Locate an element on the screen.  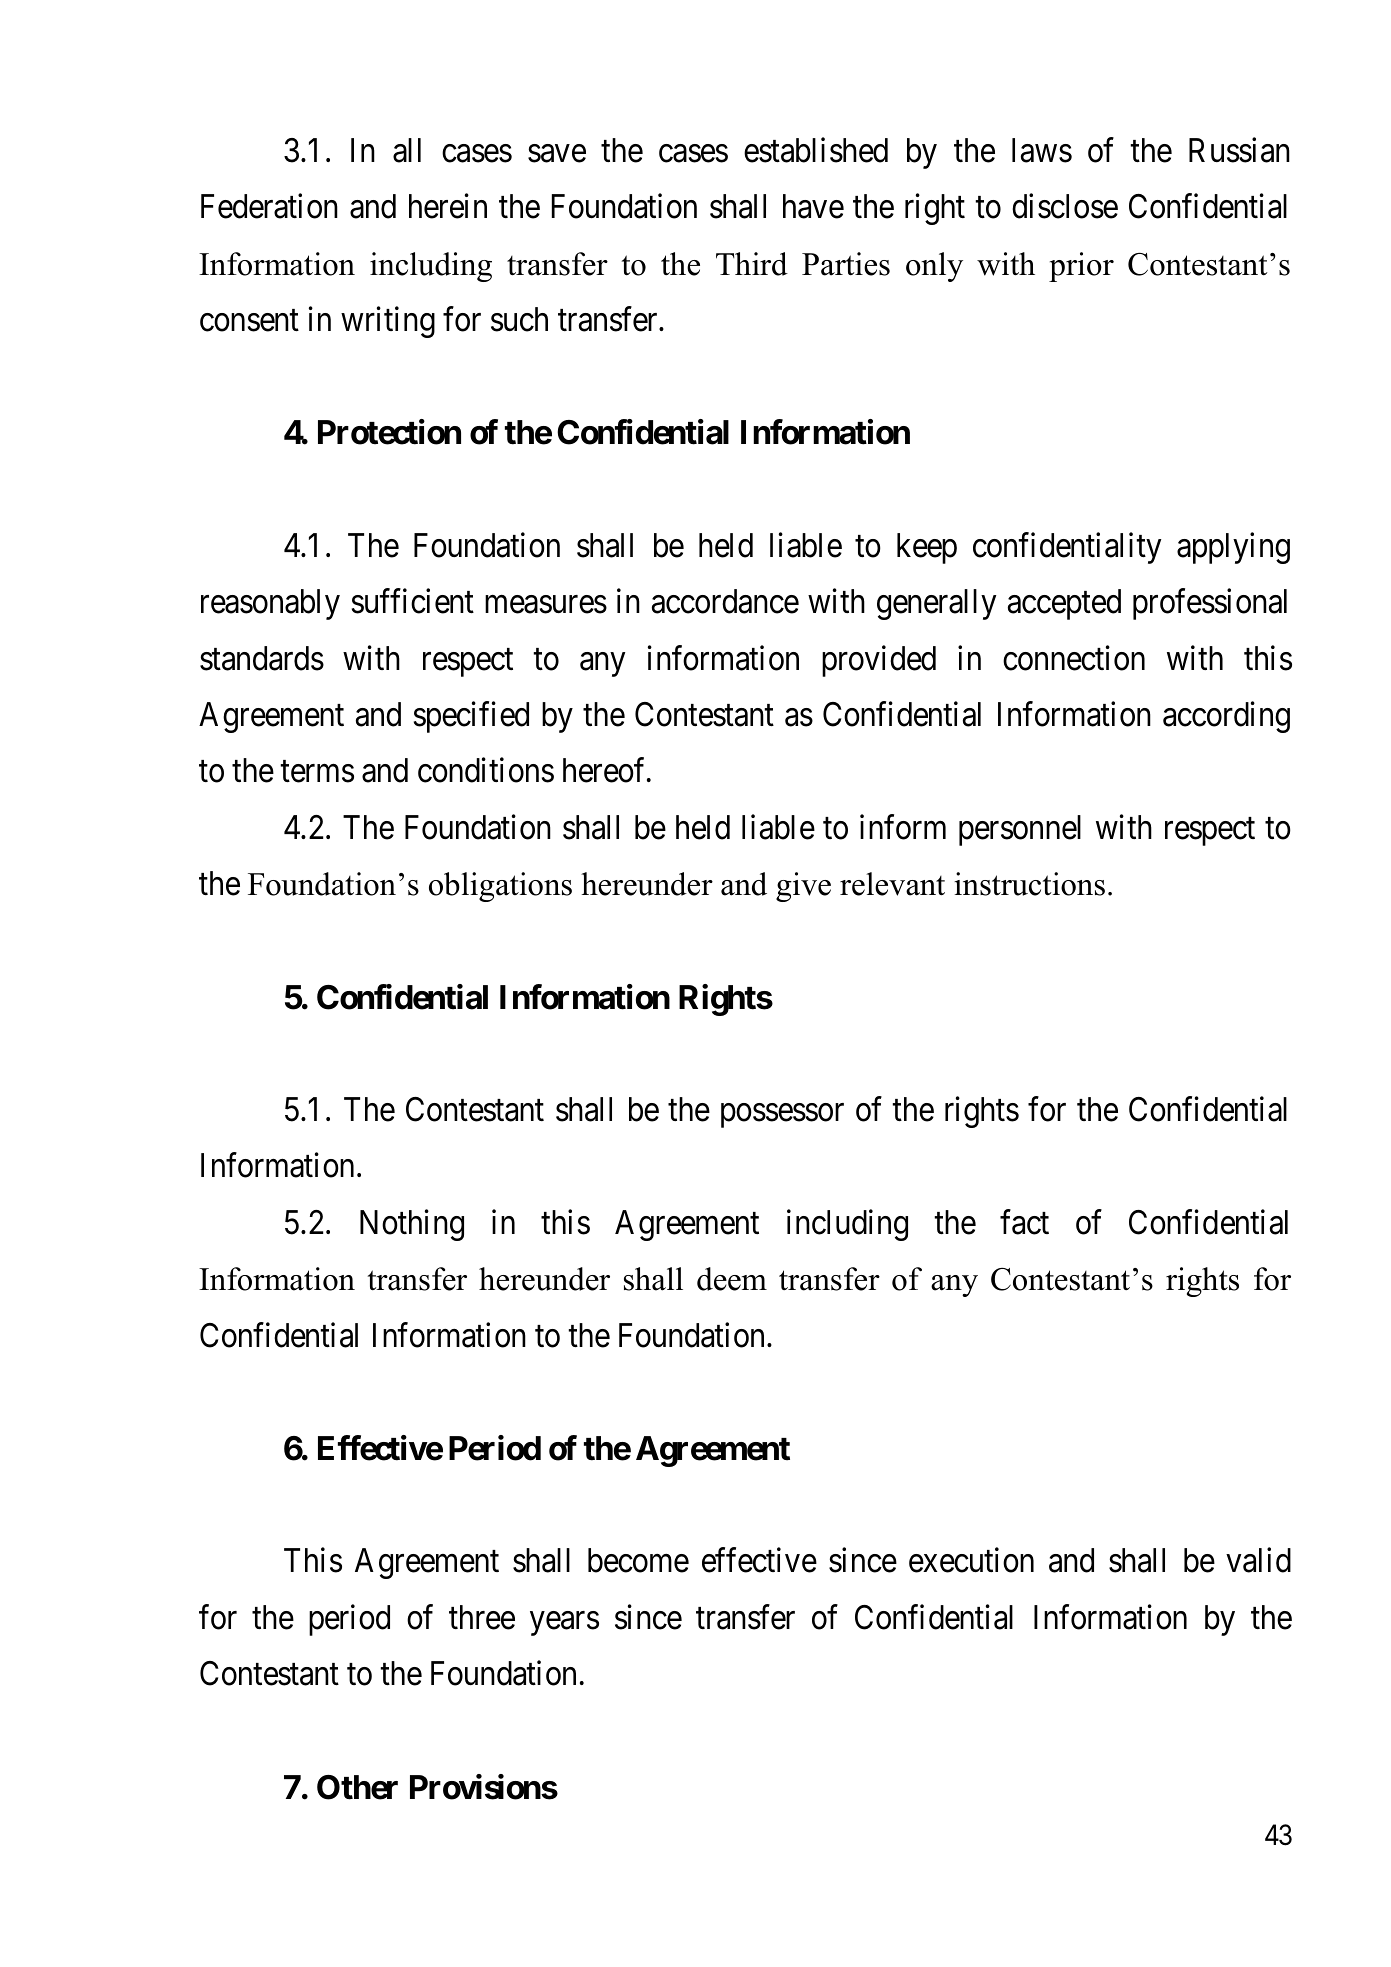
herein is located at coordinates (448, 206).
